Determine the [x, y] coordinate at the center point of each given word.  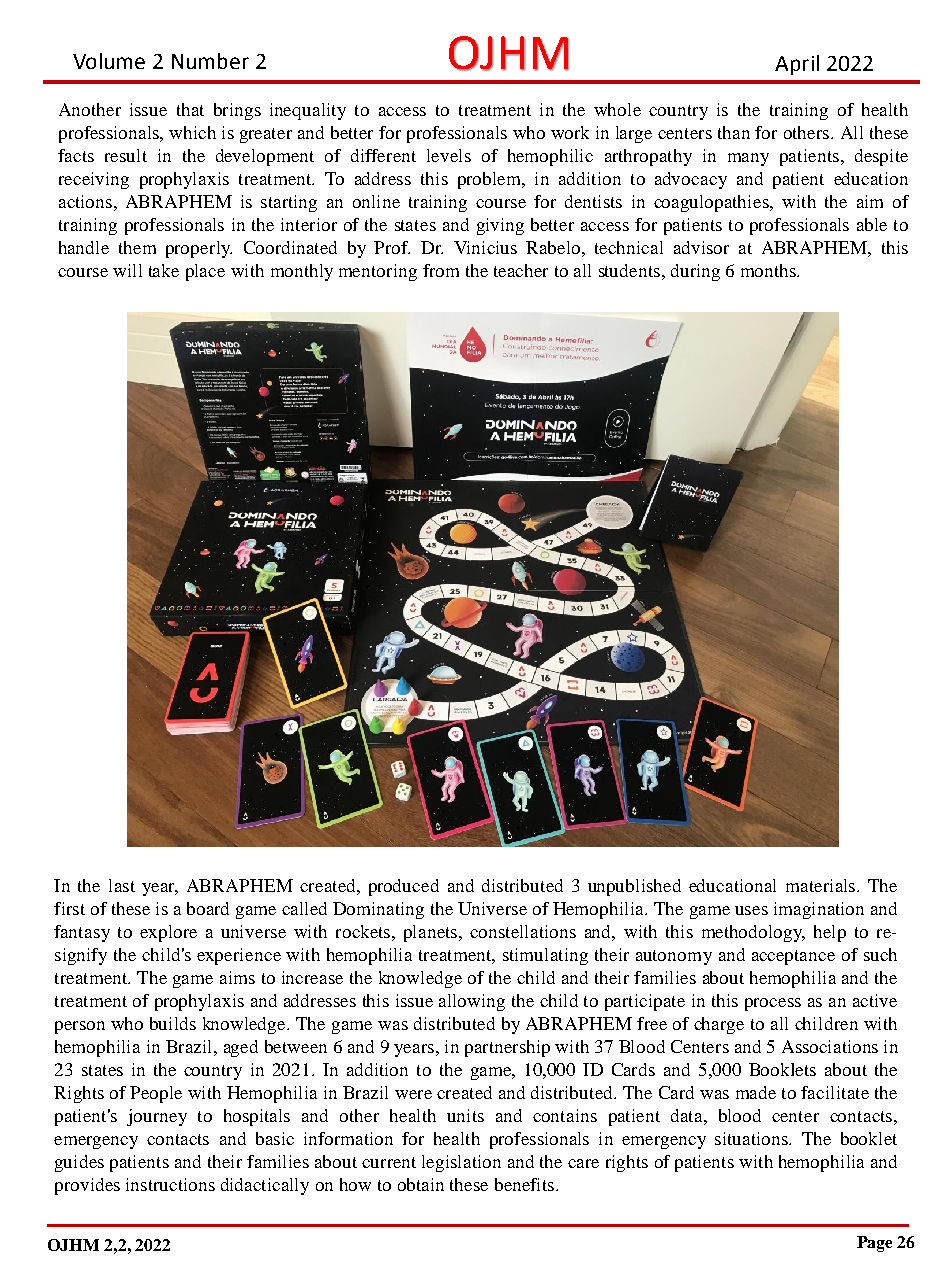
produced [404, 887]
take [164, 270]
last [122, 885]
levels [449, 155]
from [441, 270]
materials [820, 885]
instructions [170, 1184]
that [190, 109]
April [797, 65]
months [769, 270]
